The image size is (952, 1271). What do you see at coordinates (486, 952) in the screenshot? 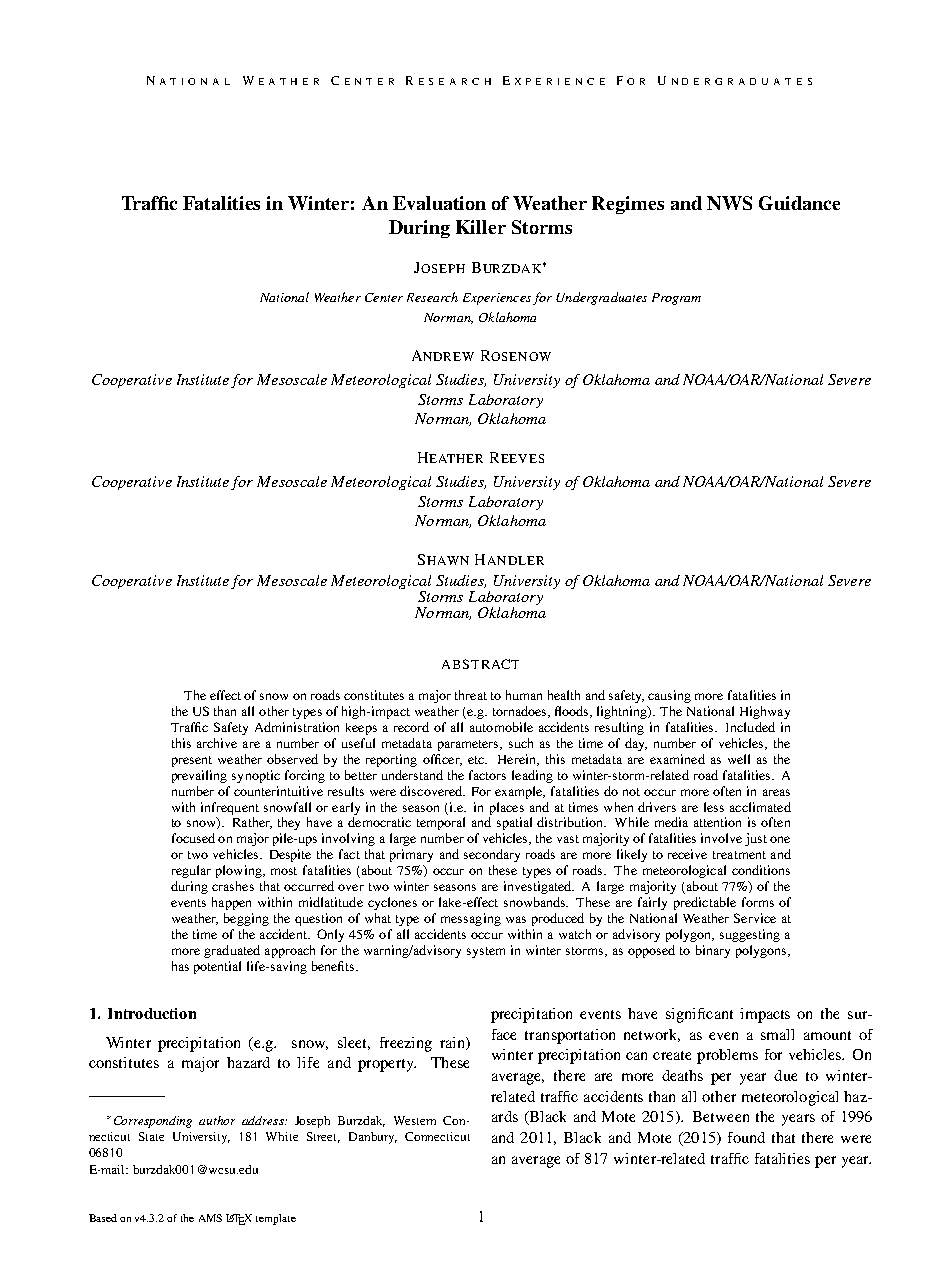
I see `system` at bounding box center [486, 952].
